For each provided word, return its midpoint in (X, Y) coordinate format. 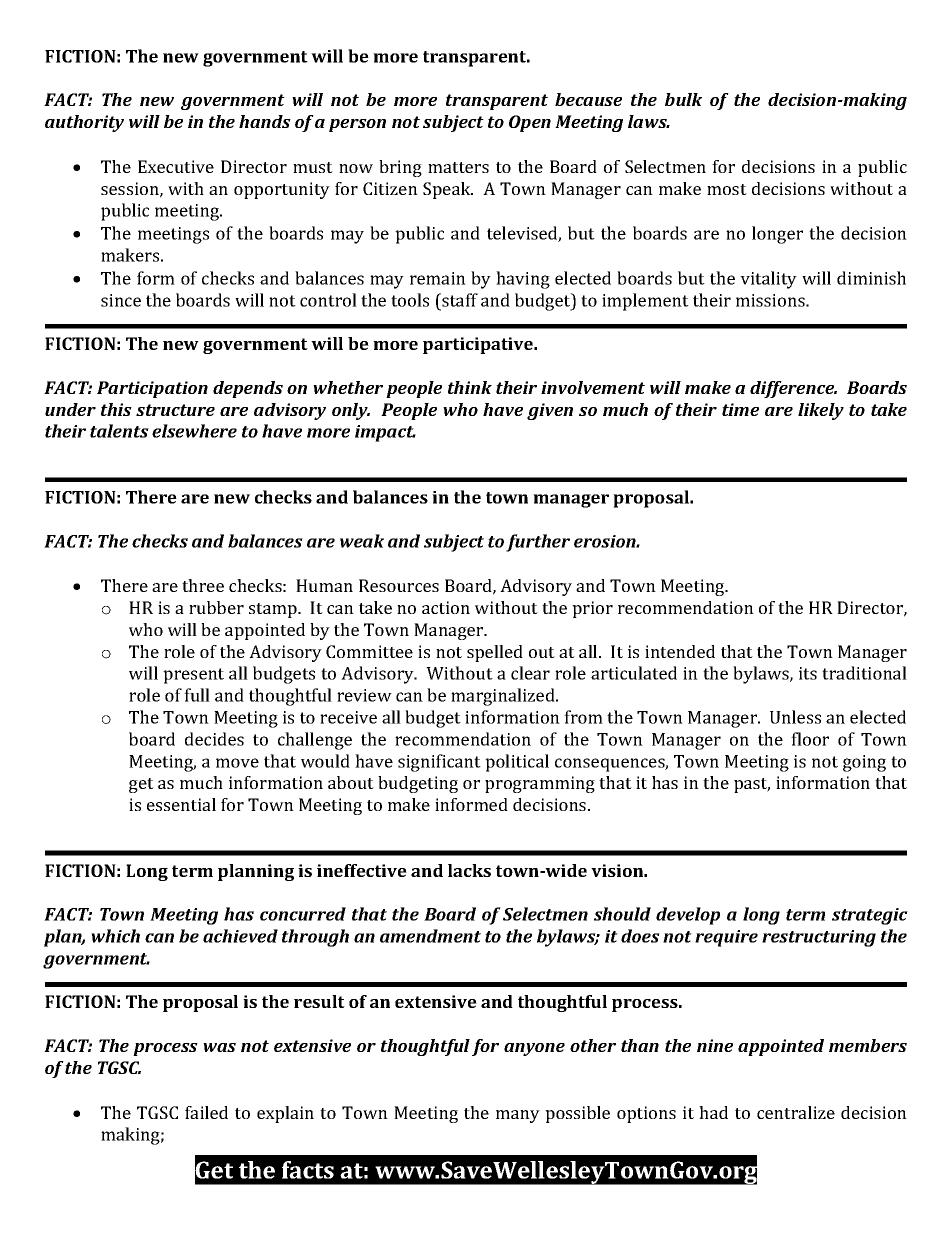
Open (530, 123)
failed (206, 1112)
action (446, 607)
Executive (176, 166)
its (808, 673)
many (518, 1116)
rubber (216, 607)
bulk (683, 99)
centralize (796, 1112)
